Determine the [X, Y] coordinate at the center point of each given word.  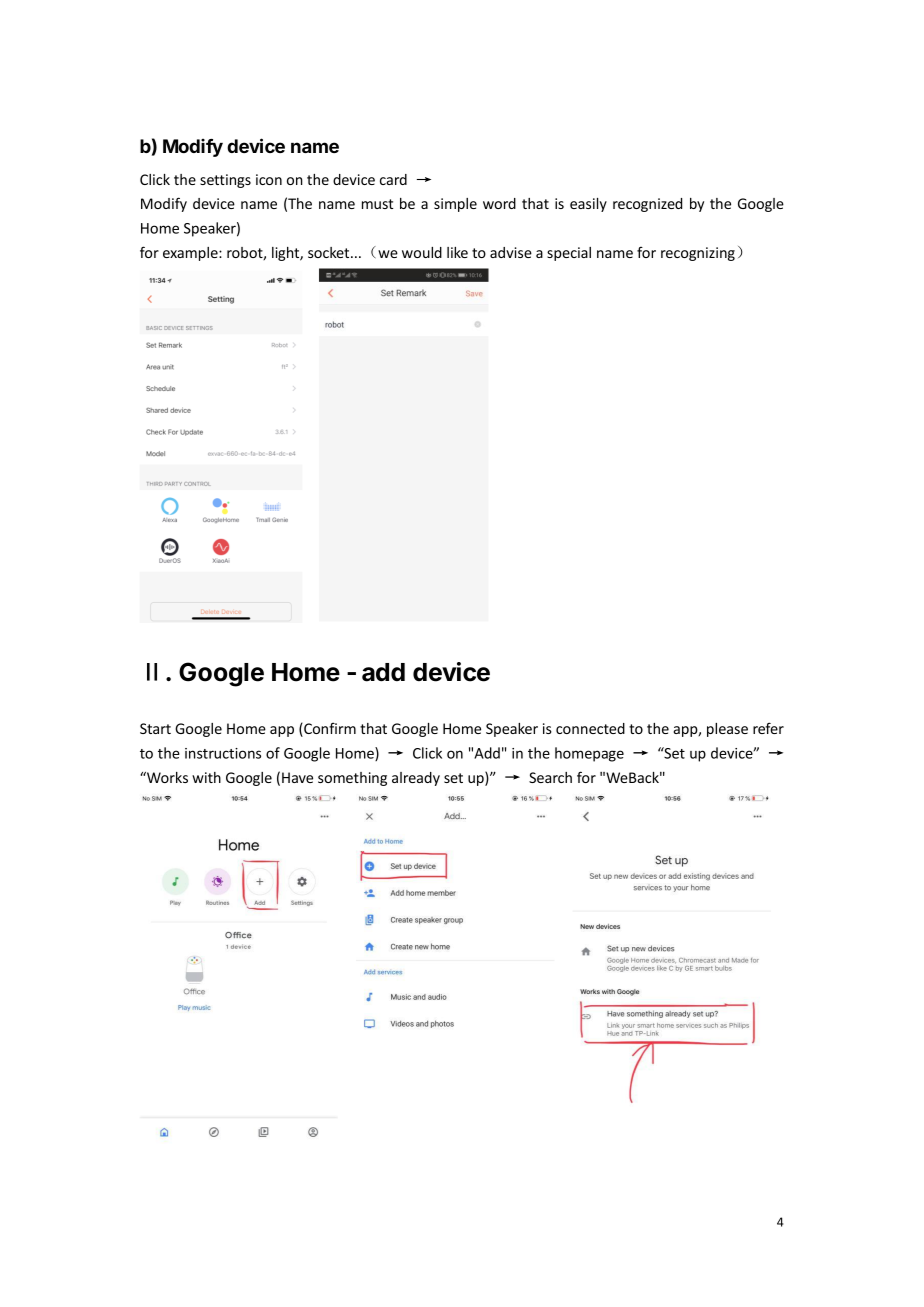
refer [768, 728]
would [422, 252]
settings [225, 181]
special [569, 254]
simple [455, 205]
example [191, 254]
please [727, 730]
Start [155, 728]
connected [590, 728]
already [416, 779]
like [457, 252]
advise [511, 252]
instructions [223, 753]
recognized [647, 205]
